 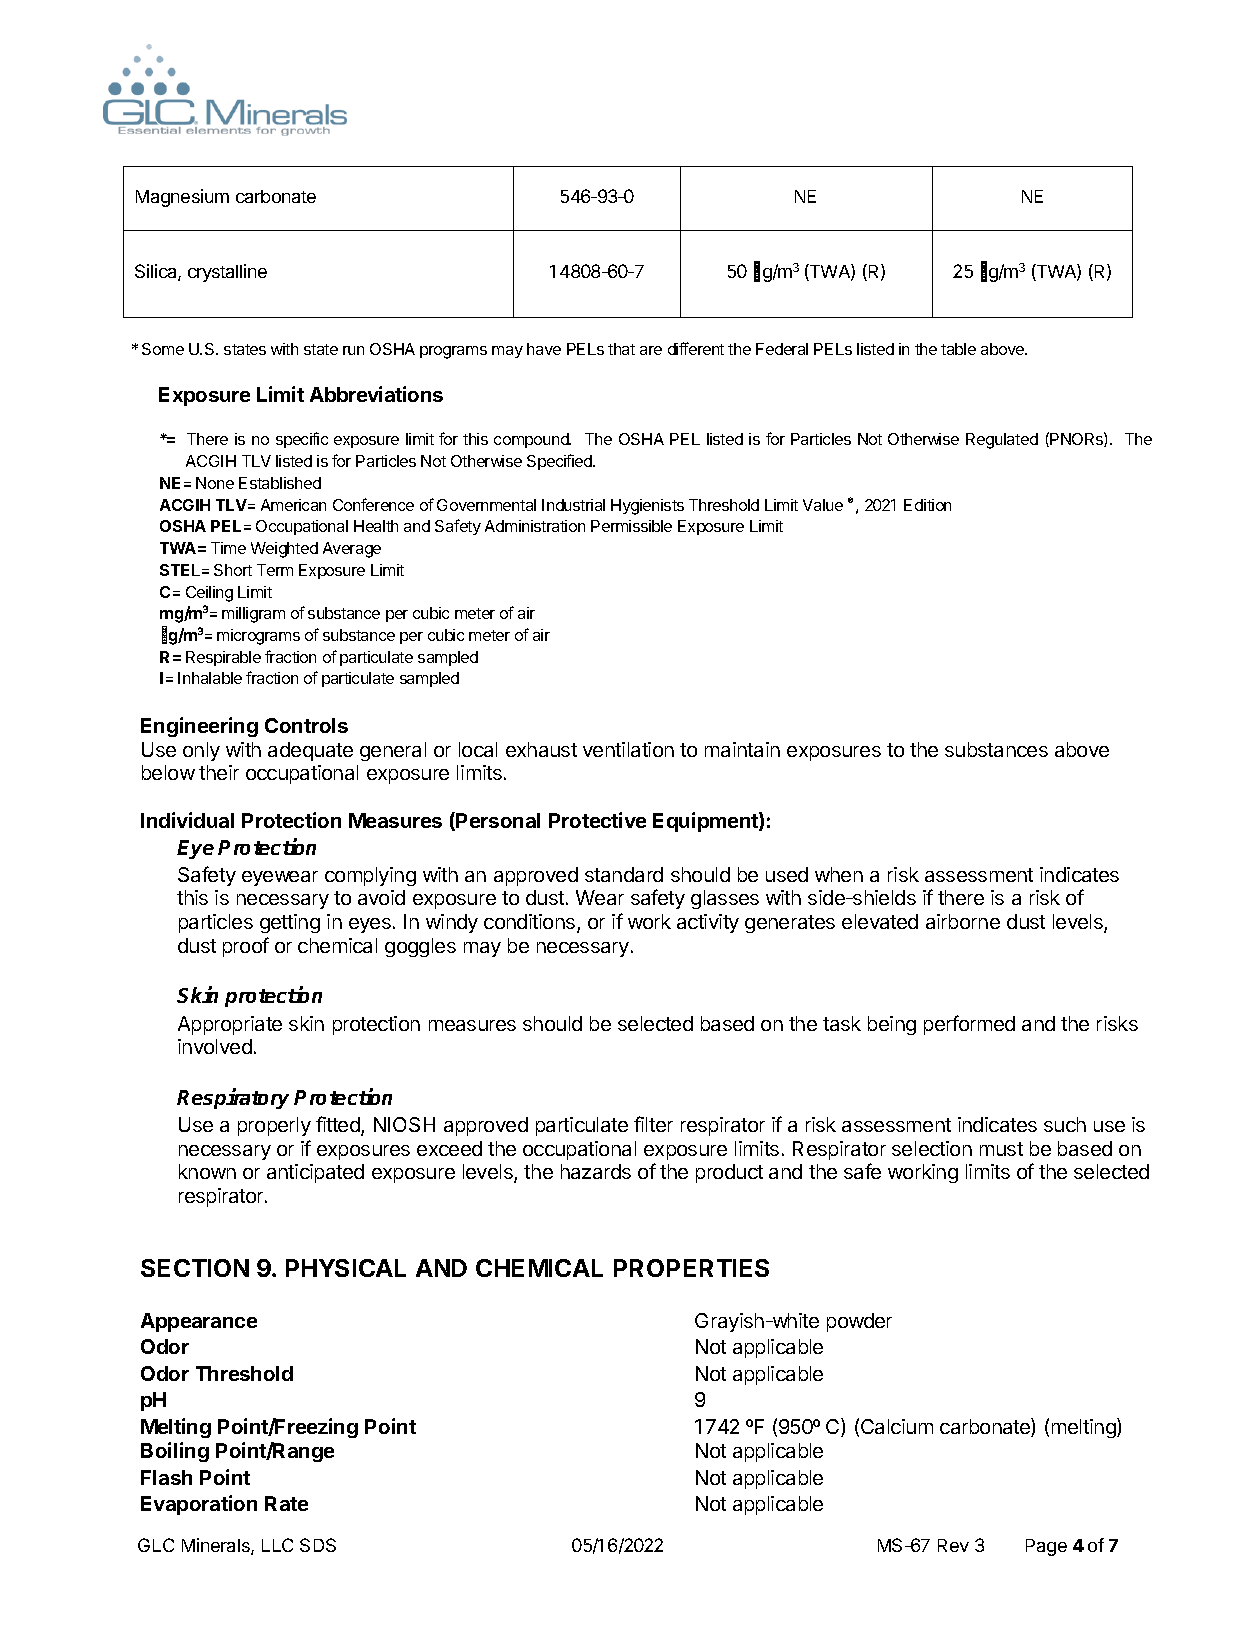 I want to click on crystalline, so click(x=227, y=273).
